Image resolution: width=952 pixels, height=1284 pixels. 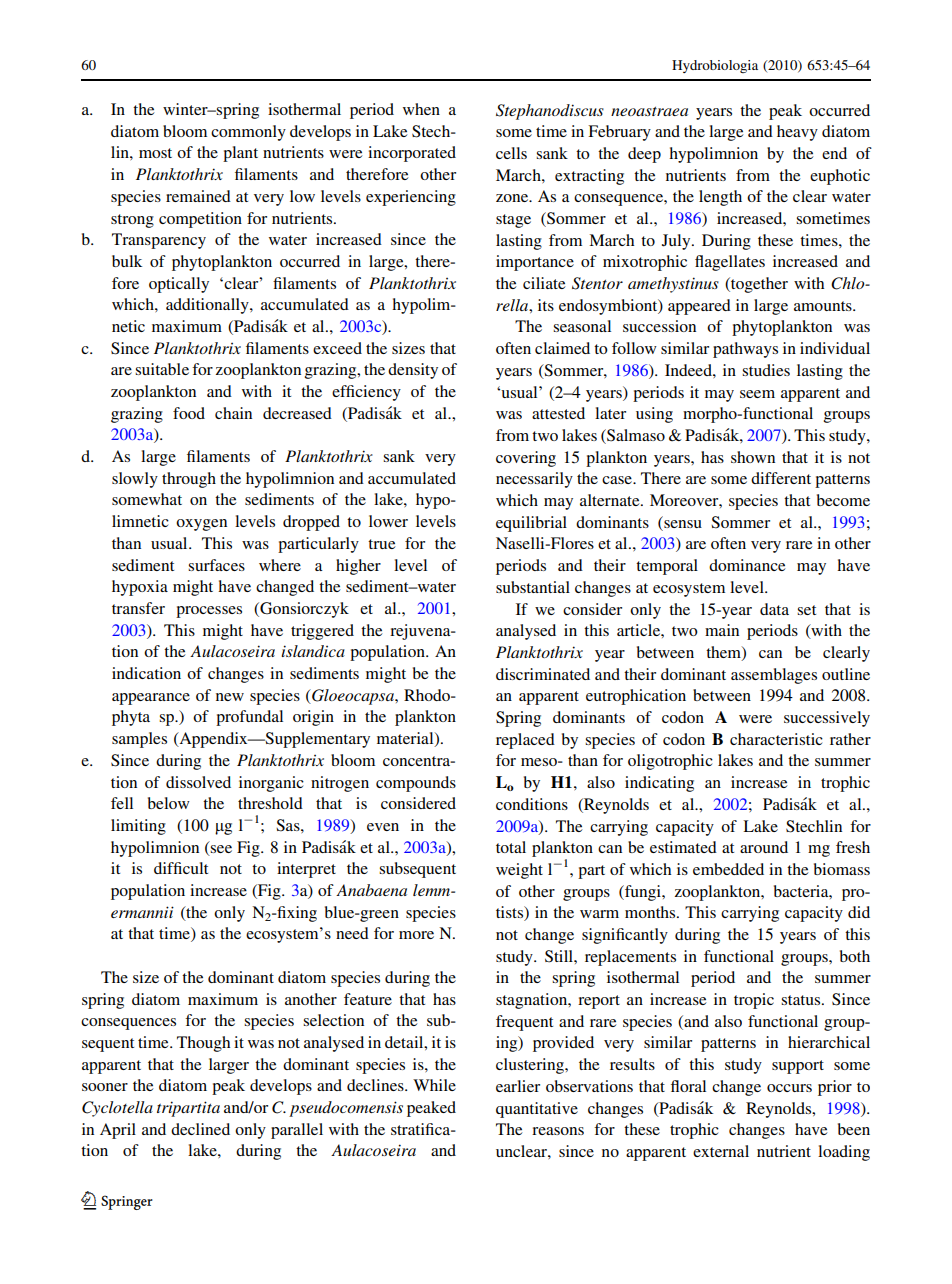 I want to click on cells, so click(x=511, y=153).
